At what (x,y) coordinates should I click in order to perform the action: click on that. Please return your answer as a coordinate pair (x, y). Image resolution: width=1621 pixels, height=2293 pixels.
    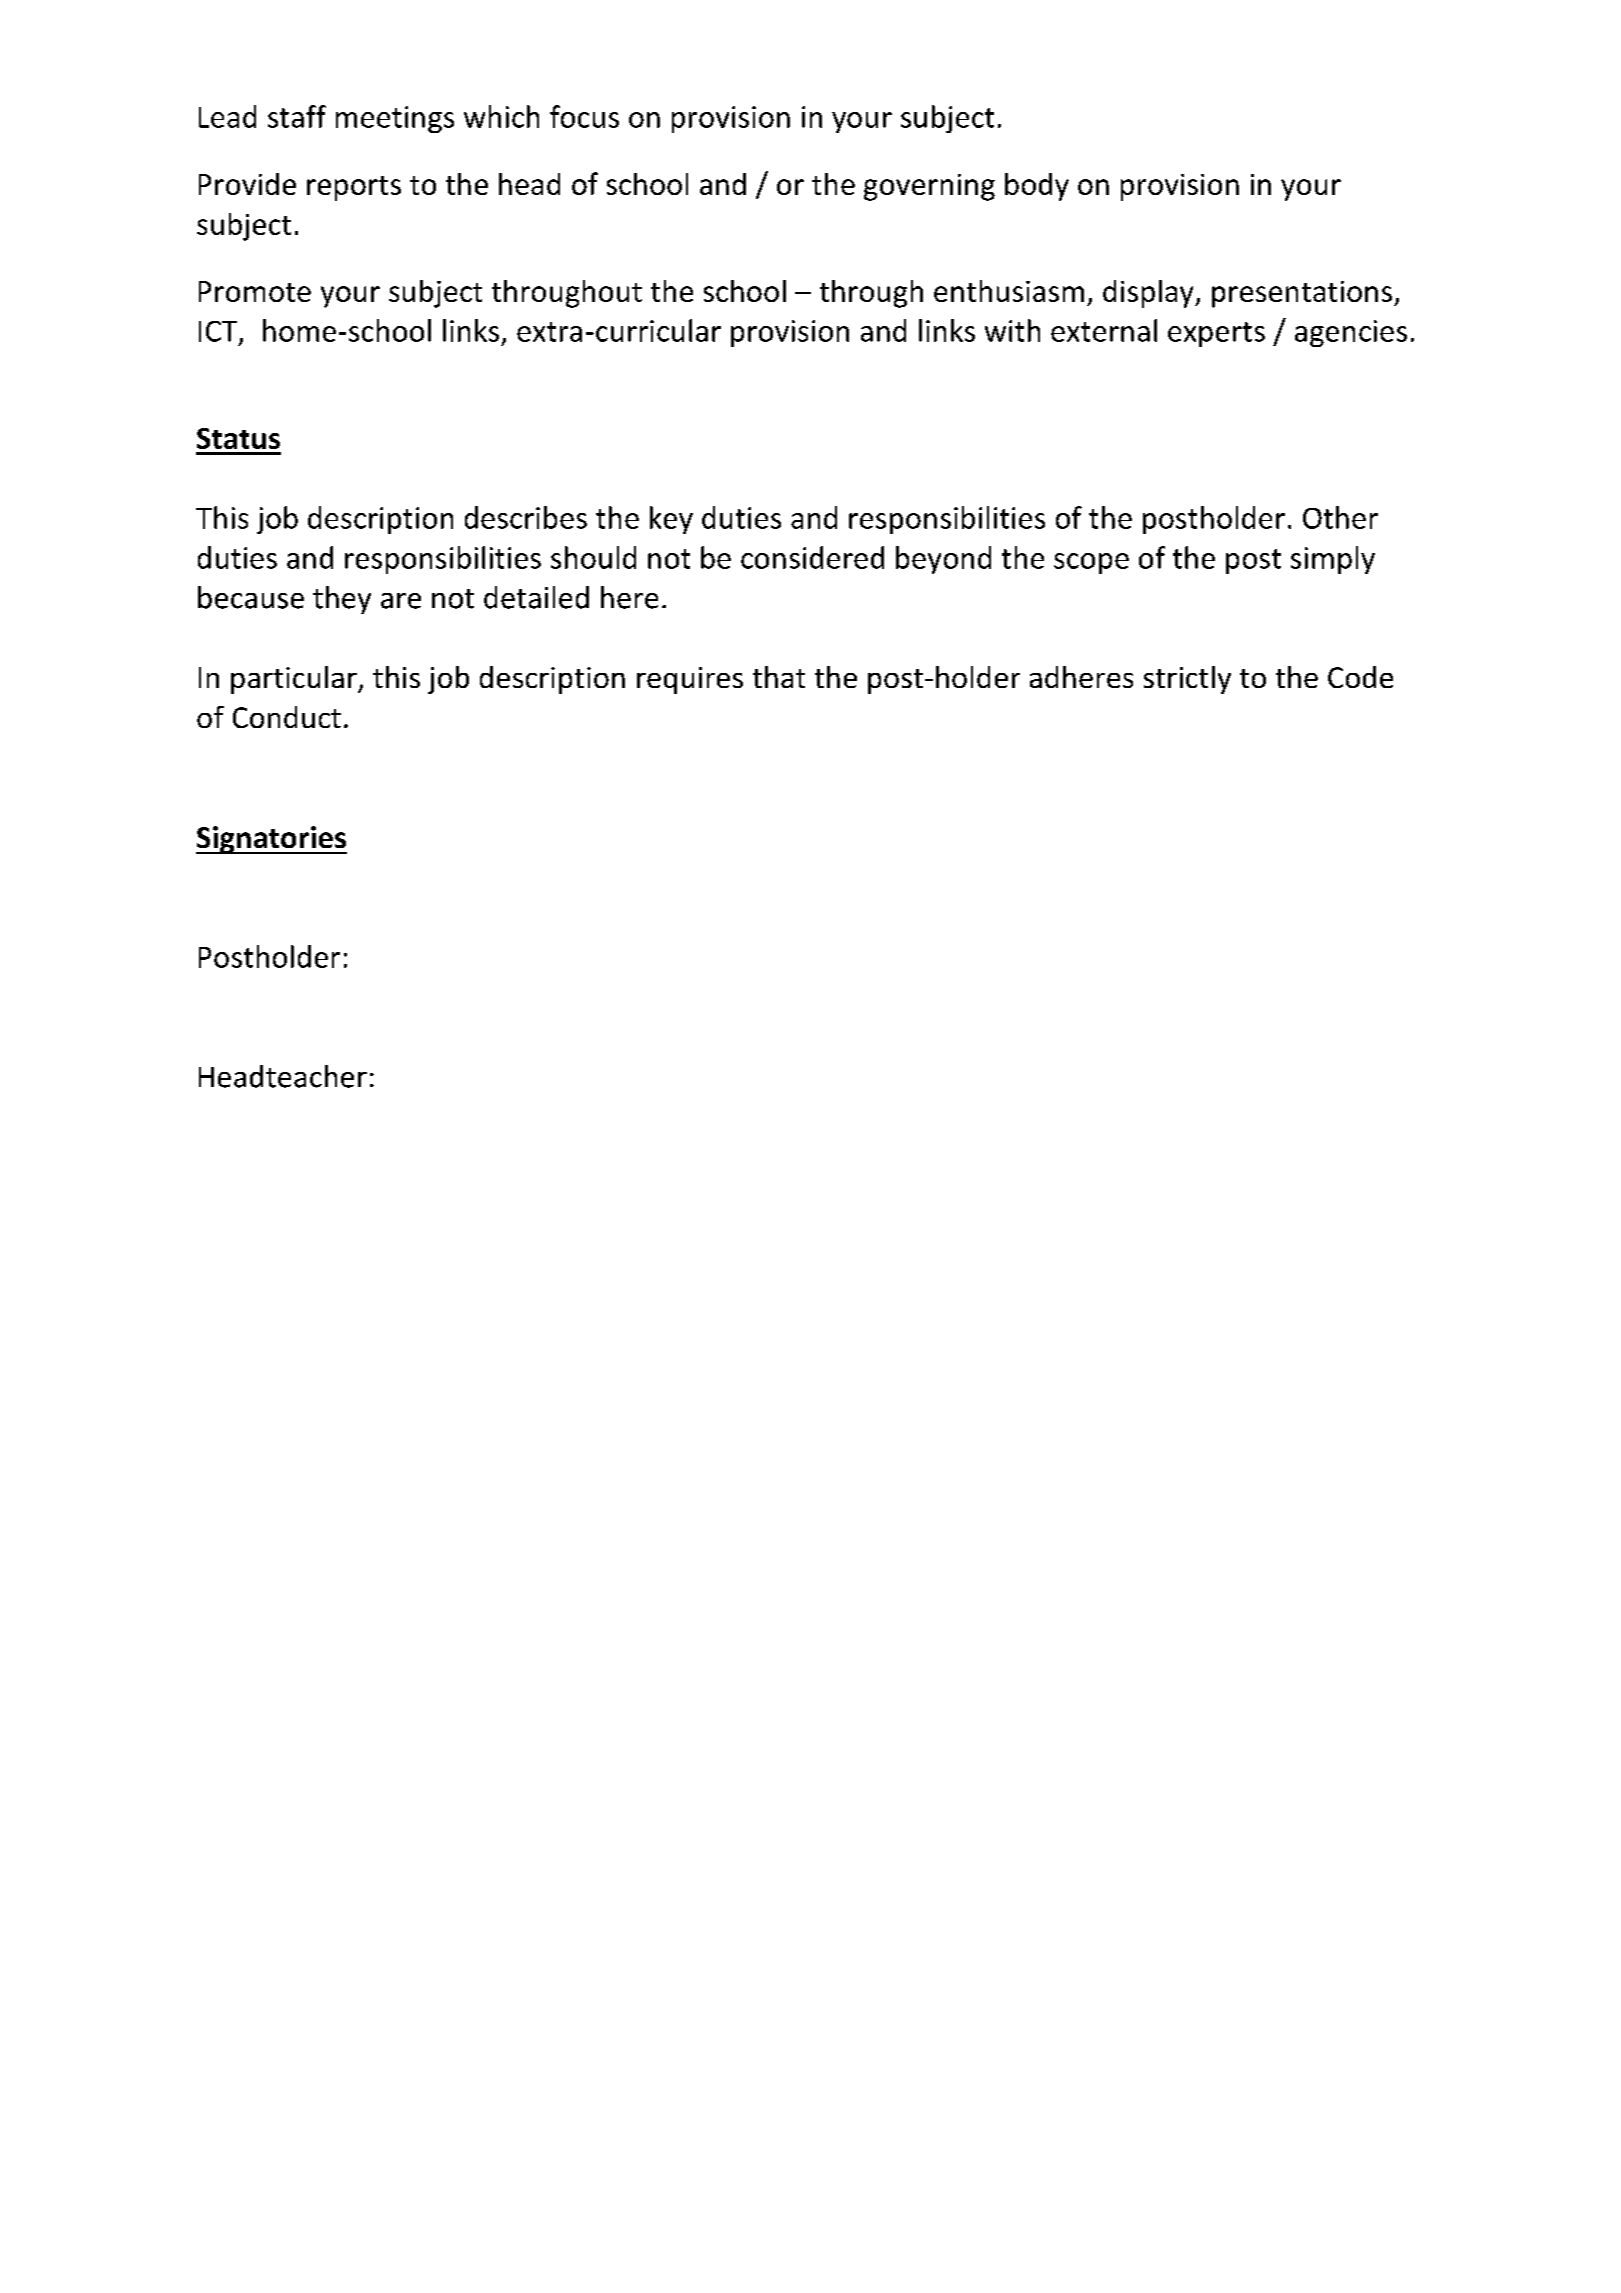
    Looking at the image, I should click on (779, 677).
